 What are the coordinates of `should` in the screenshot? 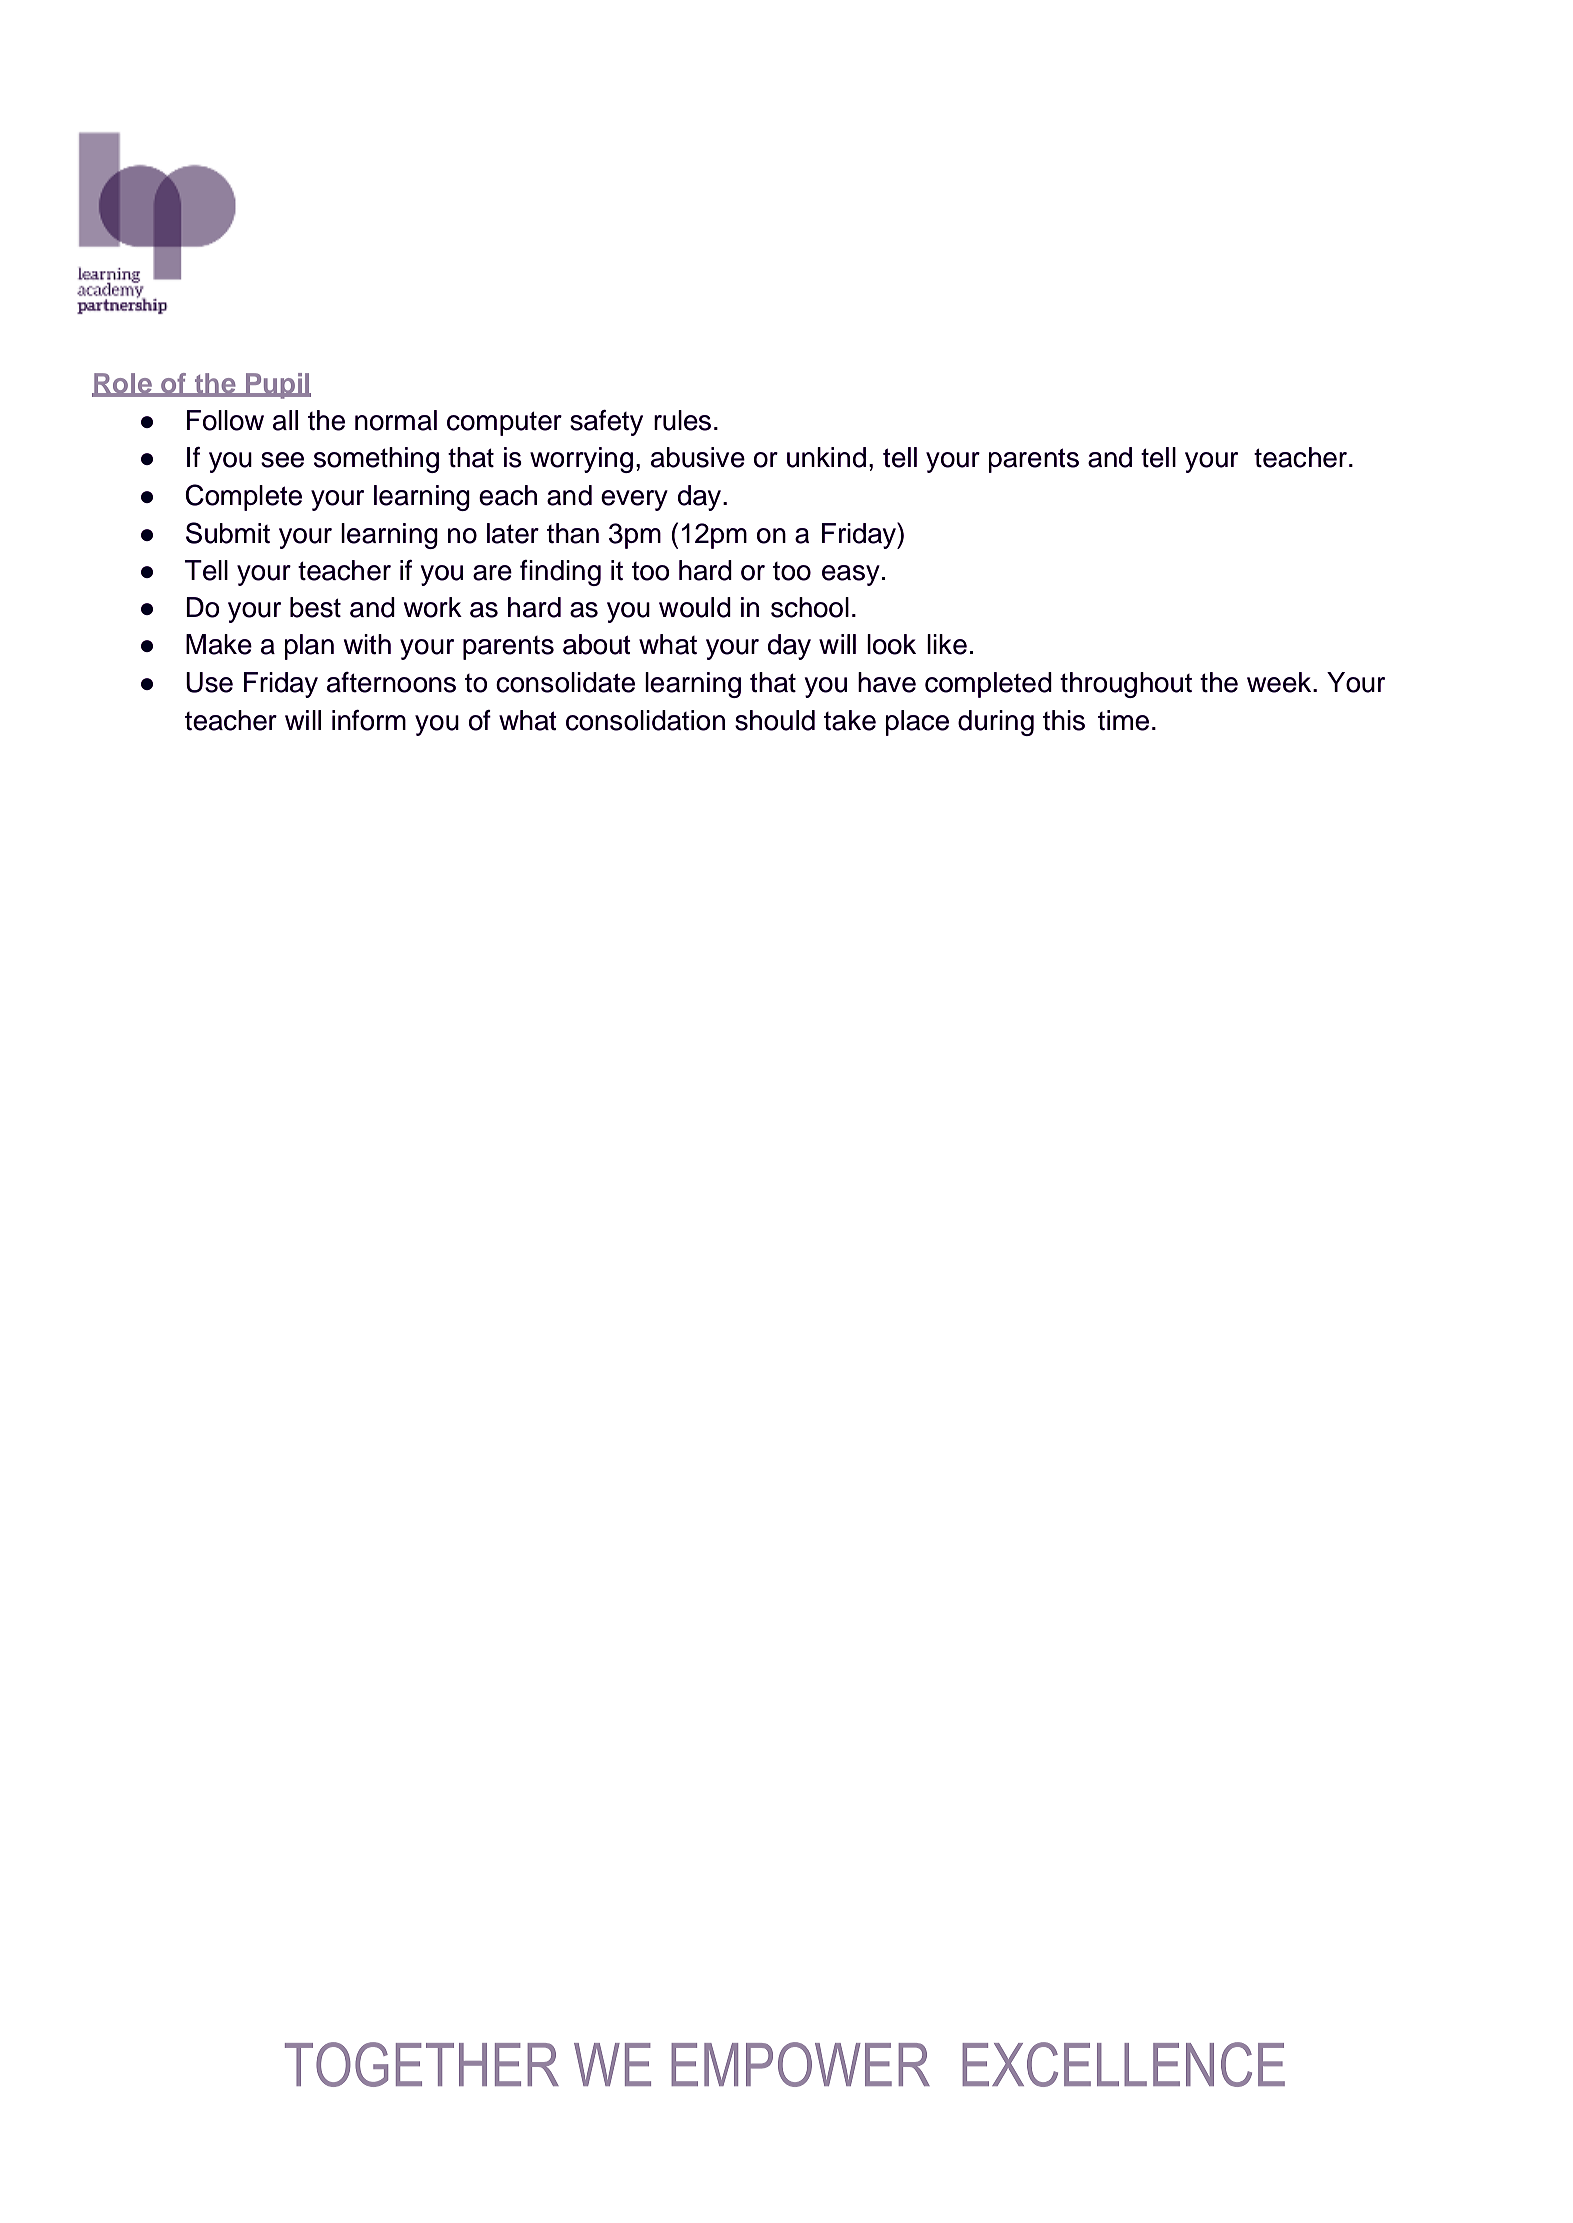 It's located at (775, 720).
